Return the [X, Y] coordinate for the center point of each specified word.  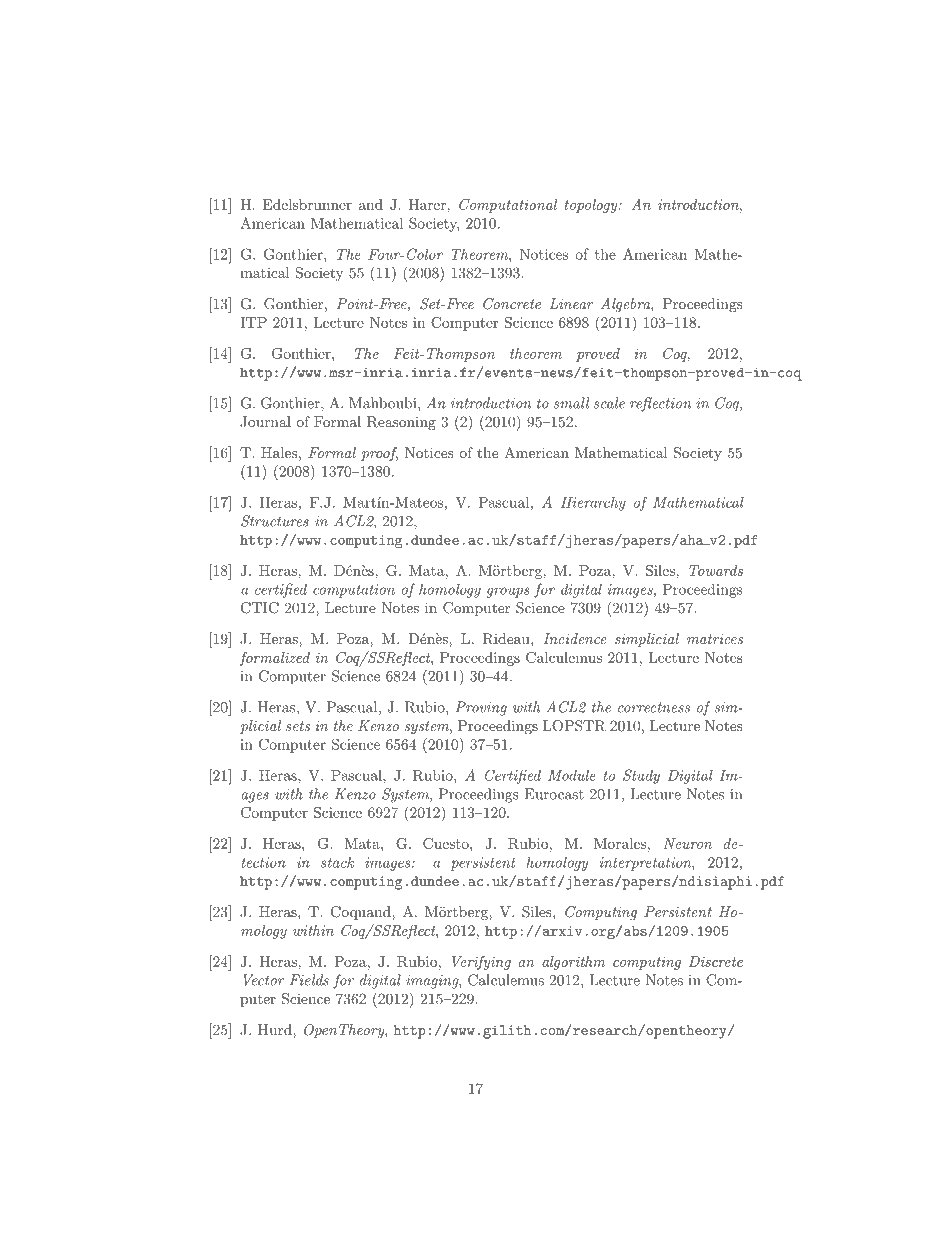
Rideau [507, 639]
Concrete [512, 304]
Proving [481, 708]
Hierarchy [593, 504]
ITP [253, 322]
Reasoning [401, 423]
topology [592, 206]
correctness [654, 707]
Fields [309, 980]
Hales [279, 452]
